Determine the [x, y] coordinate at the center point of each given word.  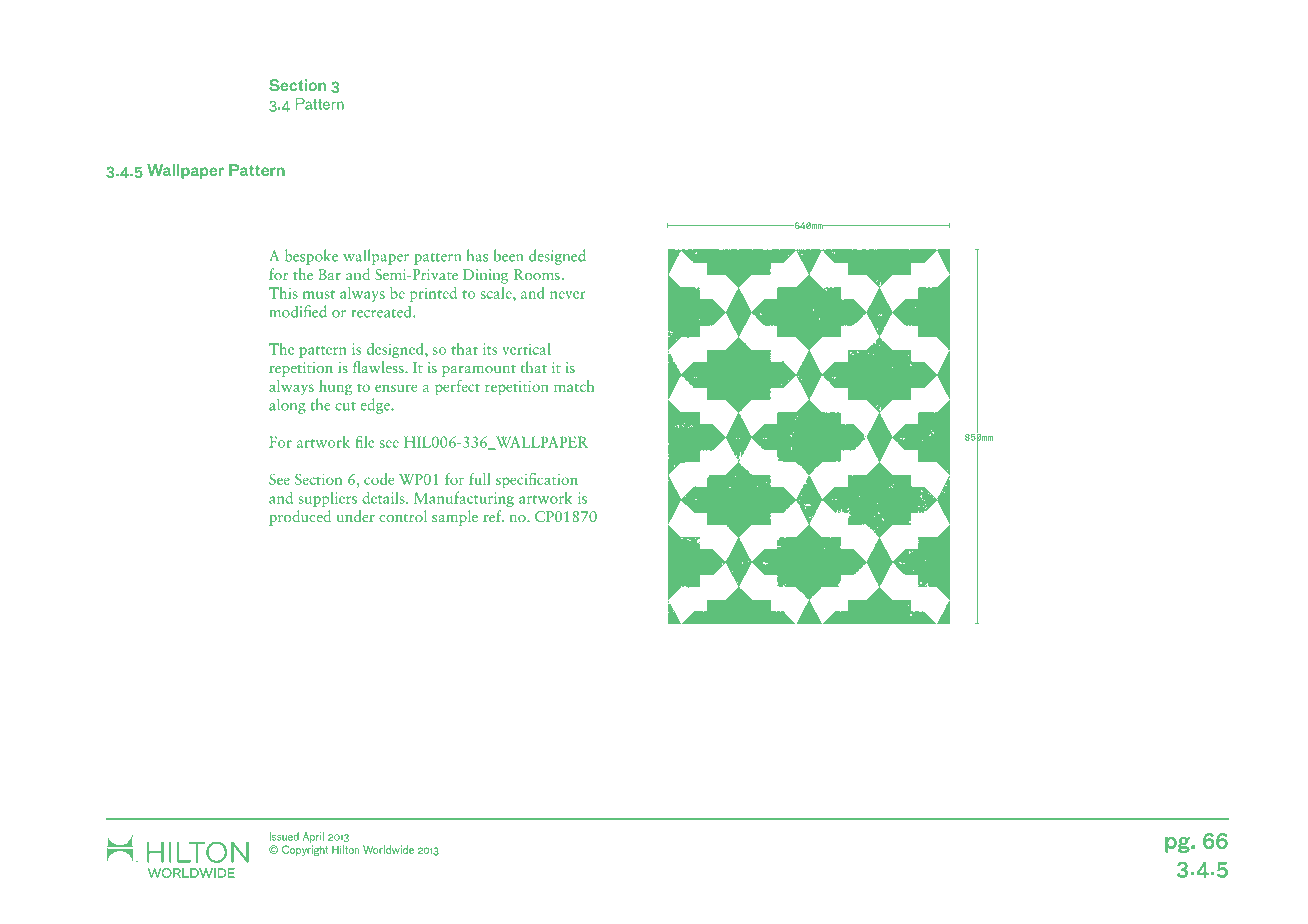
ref [493, 516]
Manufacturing [464, 499]
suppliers [327, 499]
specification [537, 481]
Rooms [538, 274]
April [313, 837]
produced [300, 518]
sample [455, 518]
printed [433, 294]
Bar [329, 274]
